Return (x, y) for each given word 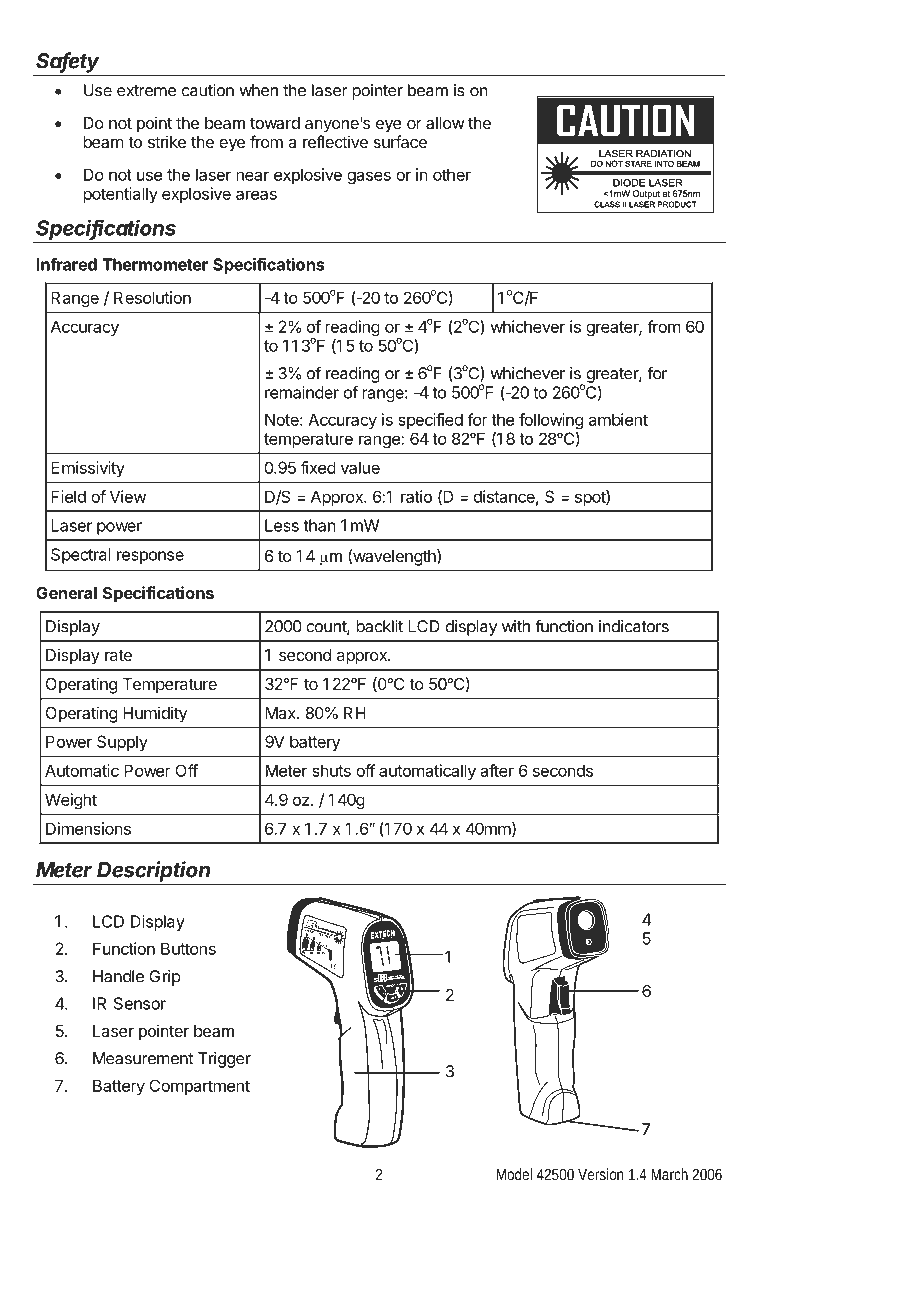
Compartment (199, 1087)
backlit (379, 626)
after (497, 770)
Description (153, 871)
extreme (146, 91)
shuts (331, 770)
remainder (302, 392)
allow (445, 123)
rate (118, 655)
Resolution (152, 297)
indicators (634, 626)
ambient (618, 419)
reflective (335, 141)
